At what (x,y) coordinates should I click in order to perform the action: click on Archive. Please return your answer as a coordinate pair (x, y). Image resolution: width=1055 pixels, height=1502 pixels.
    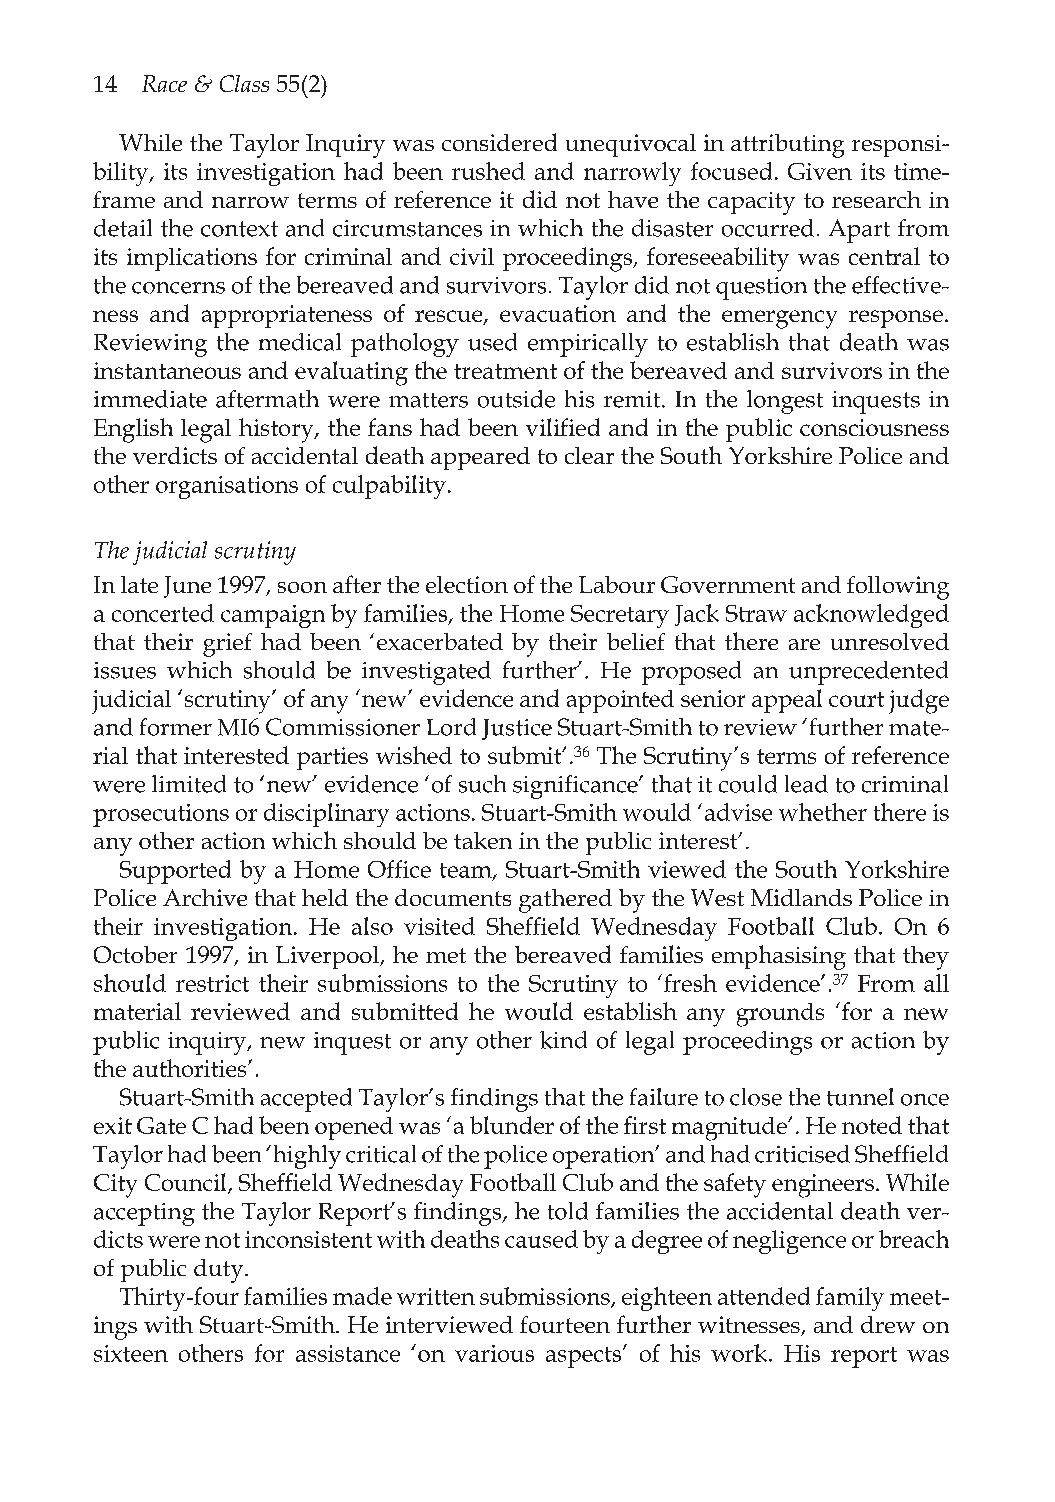
    Looking at the image, I should click on (205, 897).
